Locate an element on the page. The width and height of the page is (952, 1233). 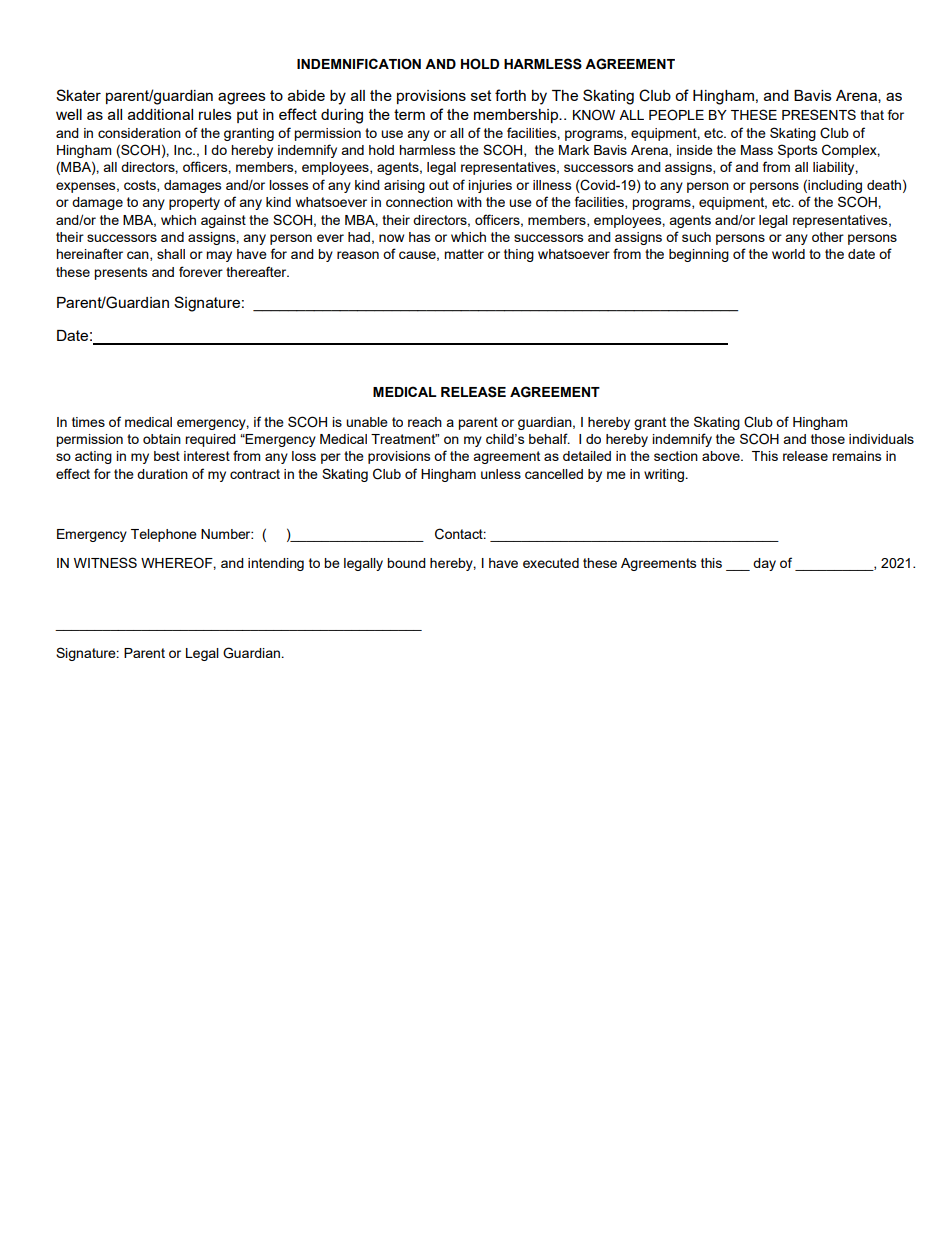
day is located at coordinates (764, 564).
